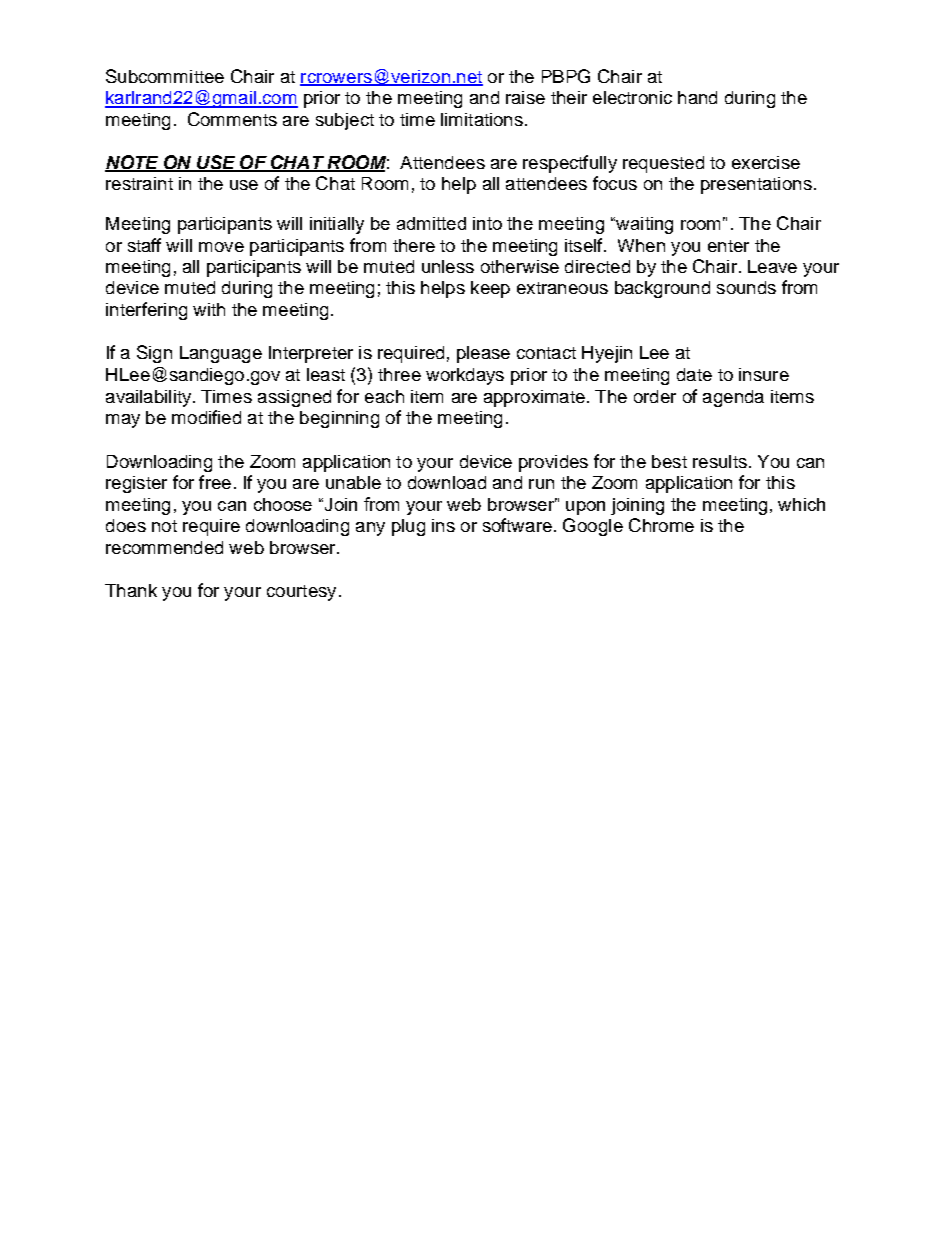  Describe the element at coordinates (697, 97) in the page. I see `hand` at that location.
